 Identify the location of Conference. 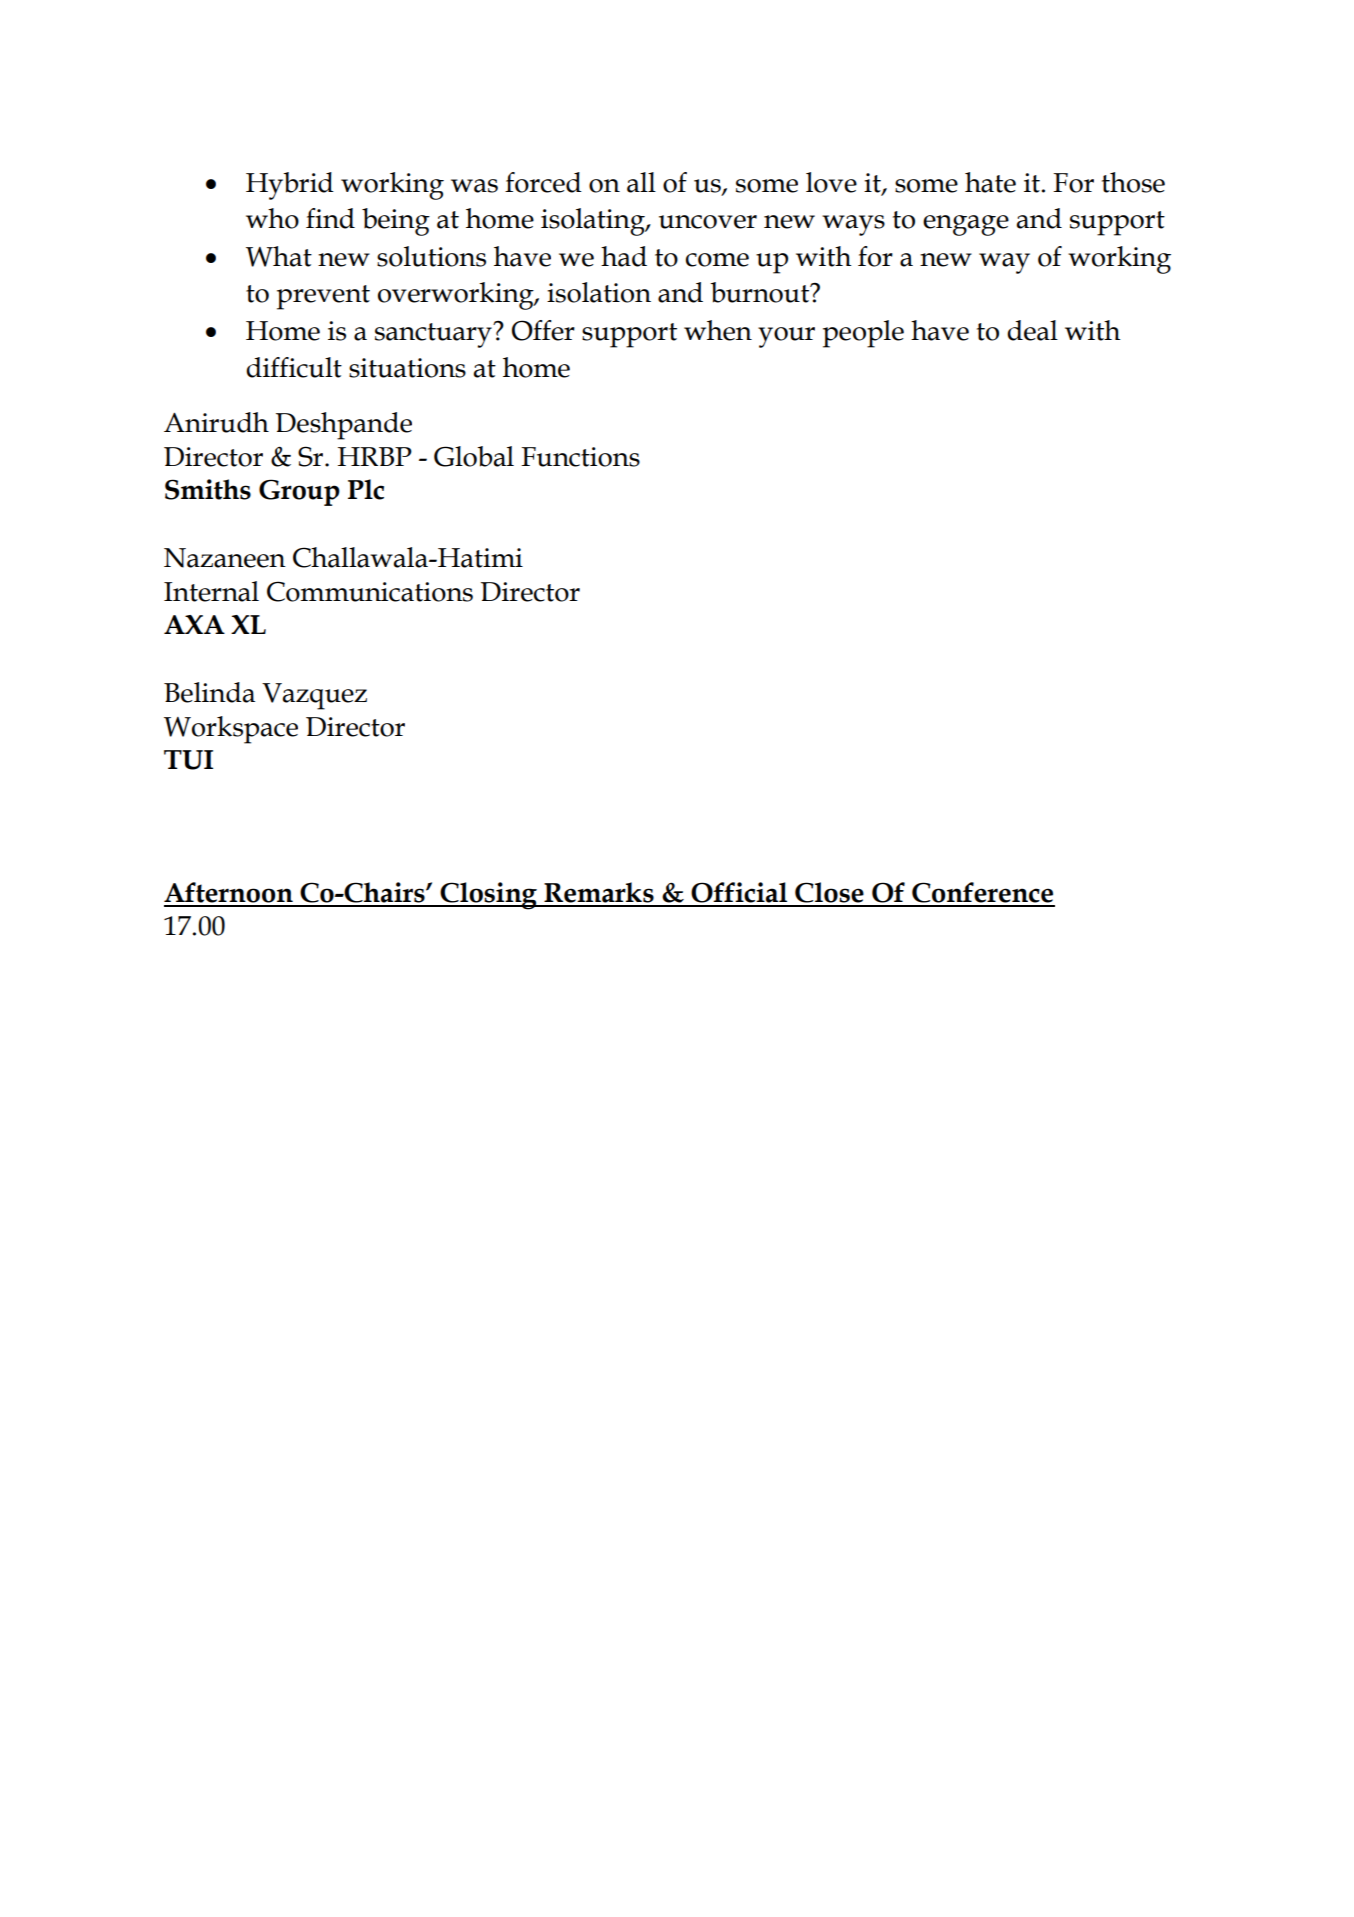
(982, 892).
